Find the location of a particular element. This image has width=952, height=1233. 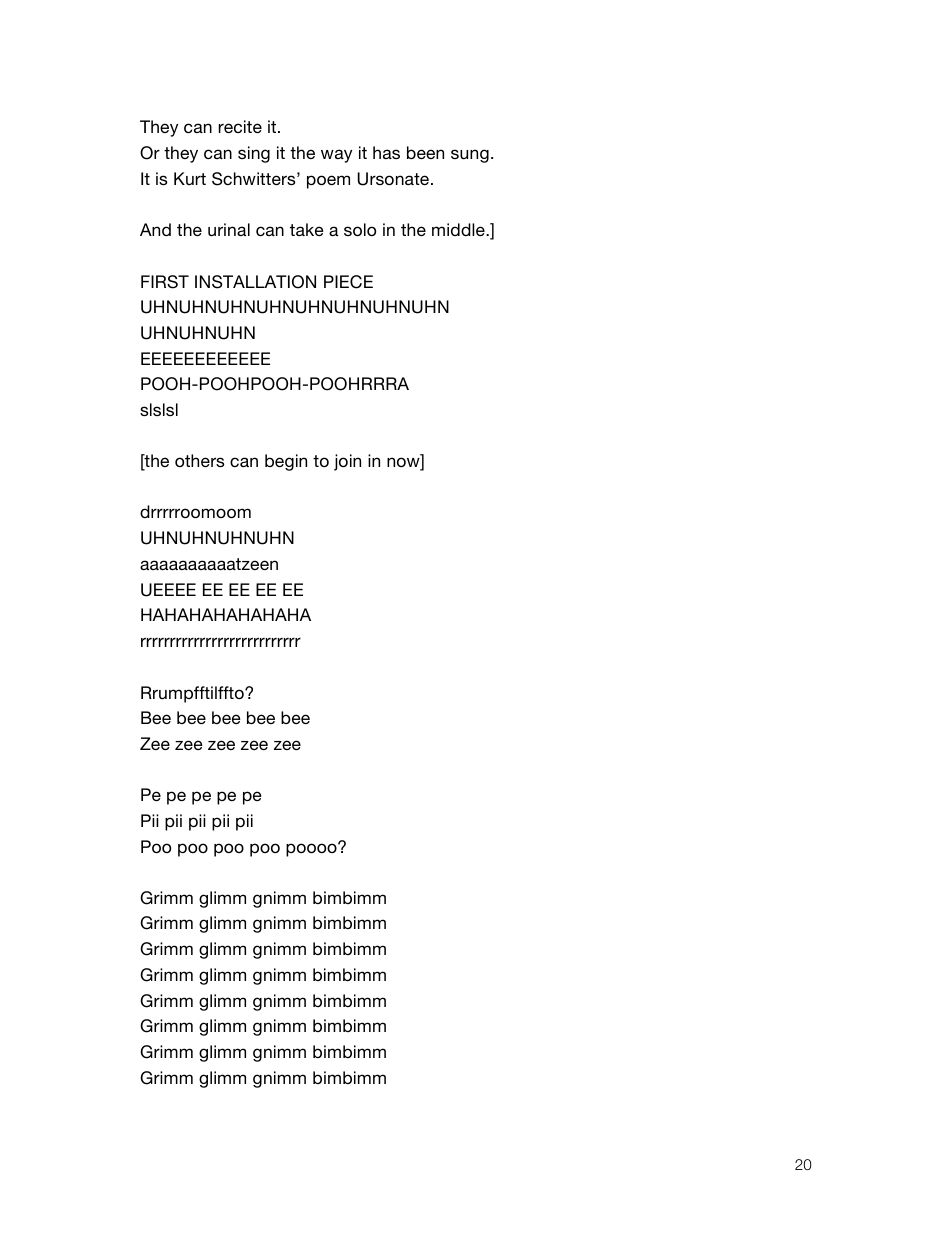

begin is located at coordinates (286, 462).
